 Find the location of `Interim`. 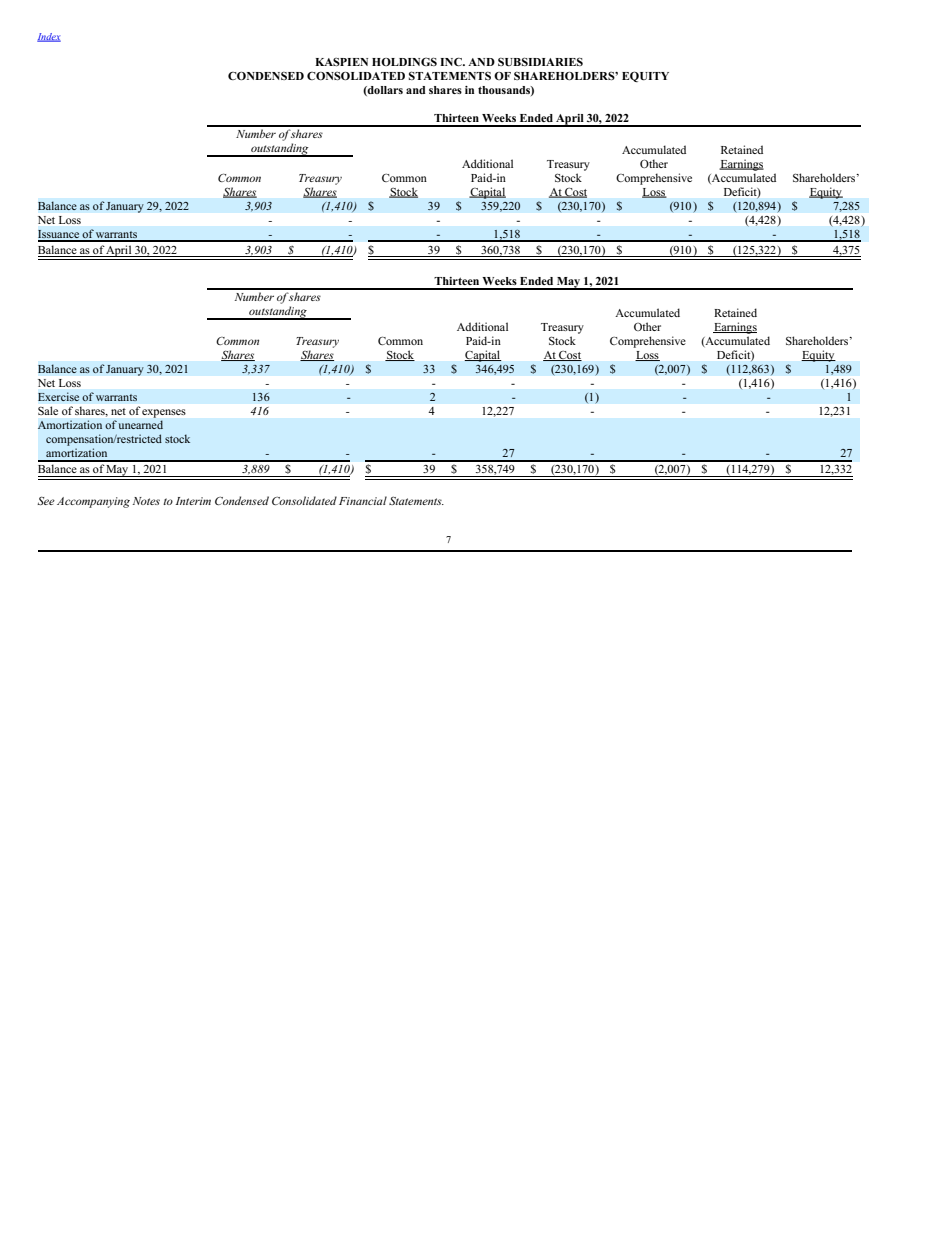

Interim is located at coordinates (193, 501).
